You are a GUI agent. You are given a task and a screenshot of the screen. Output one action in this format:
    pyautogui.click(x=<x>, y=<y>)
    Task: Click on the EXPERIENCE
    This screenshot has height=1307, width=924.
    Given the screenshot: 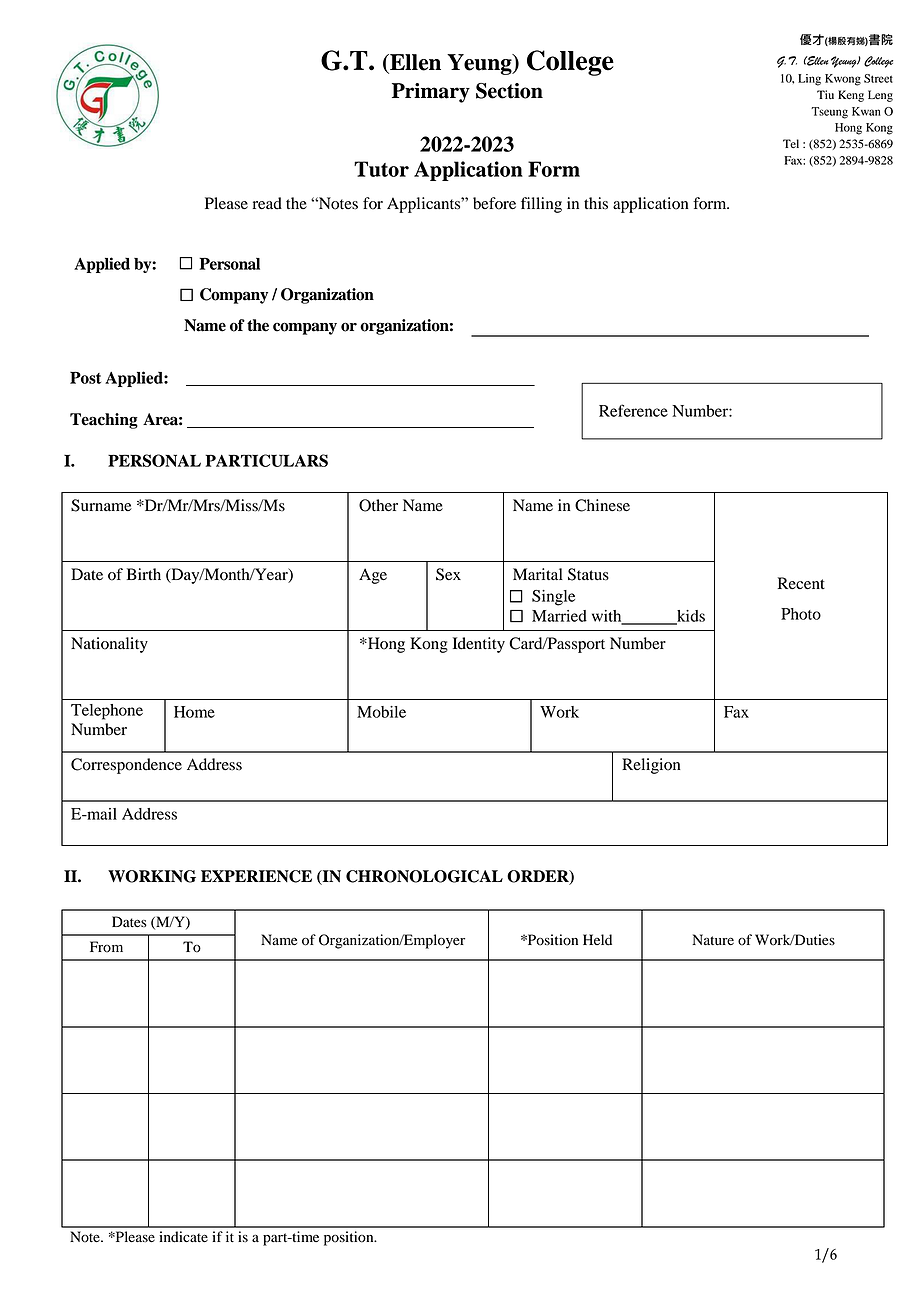 What is the action you would take?
    pyautogui.click(x=256, y=876)
